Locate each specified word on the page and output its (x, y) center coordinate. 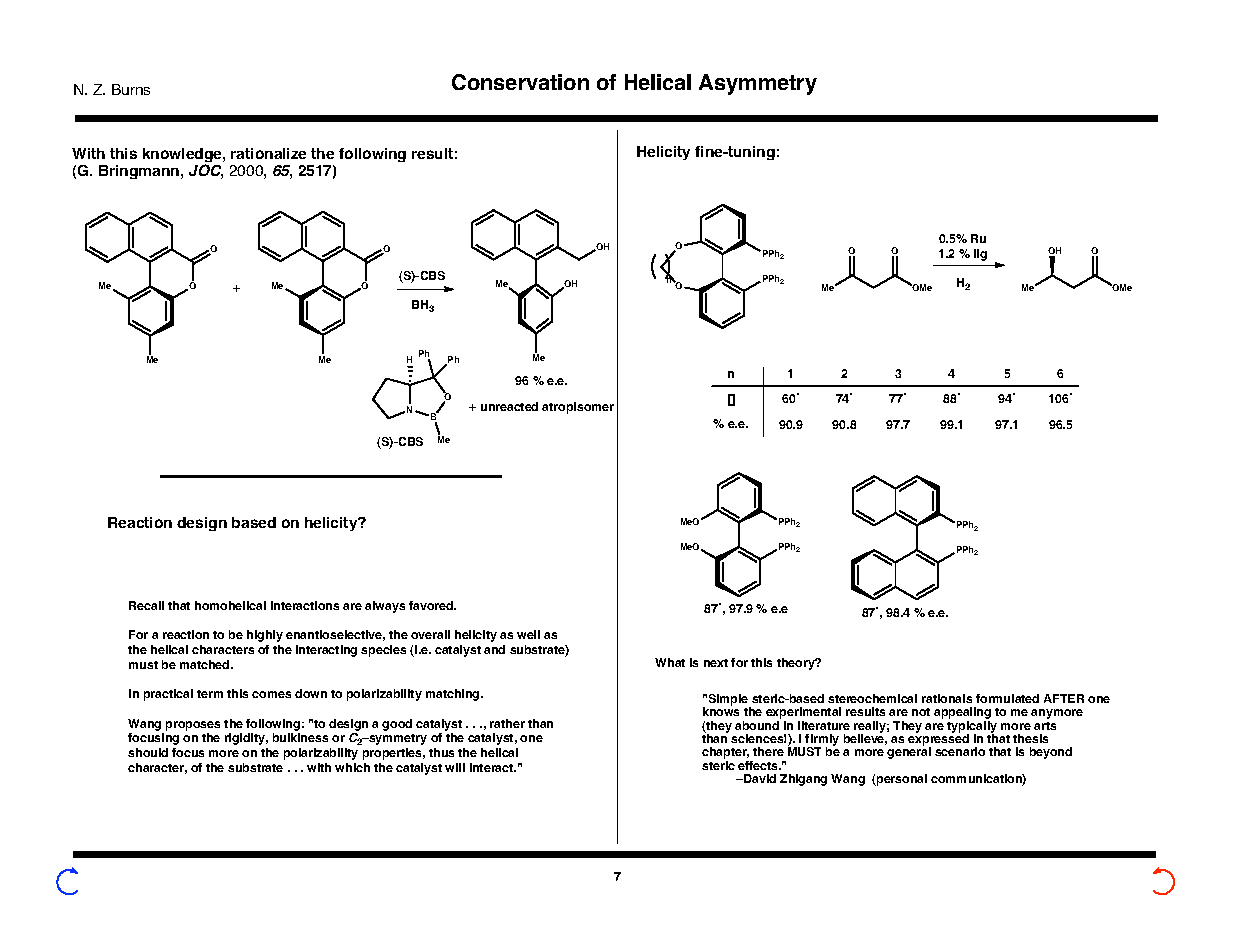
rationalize (268, 153)
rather (507, 723)
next (716, 663)
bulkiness (300, 737)
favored (432, 605)
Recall (146, 605)
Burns (131, 89)
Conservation (520, 82)
